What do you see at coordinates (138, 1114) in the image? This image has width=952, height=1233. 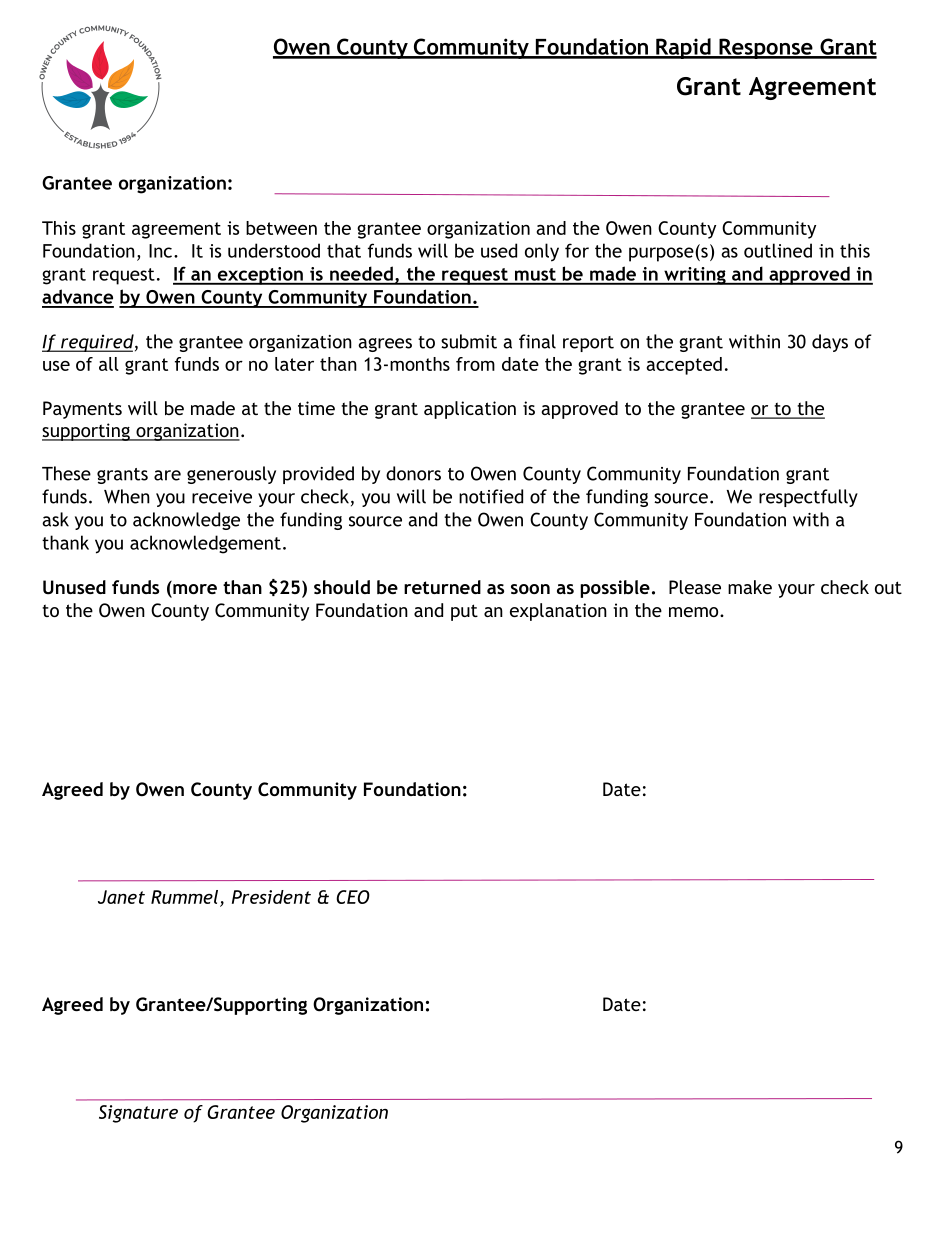 I see `Signature` at bounding box center [138, 1114].
